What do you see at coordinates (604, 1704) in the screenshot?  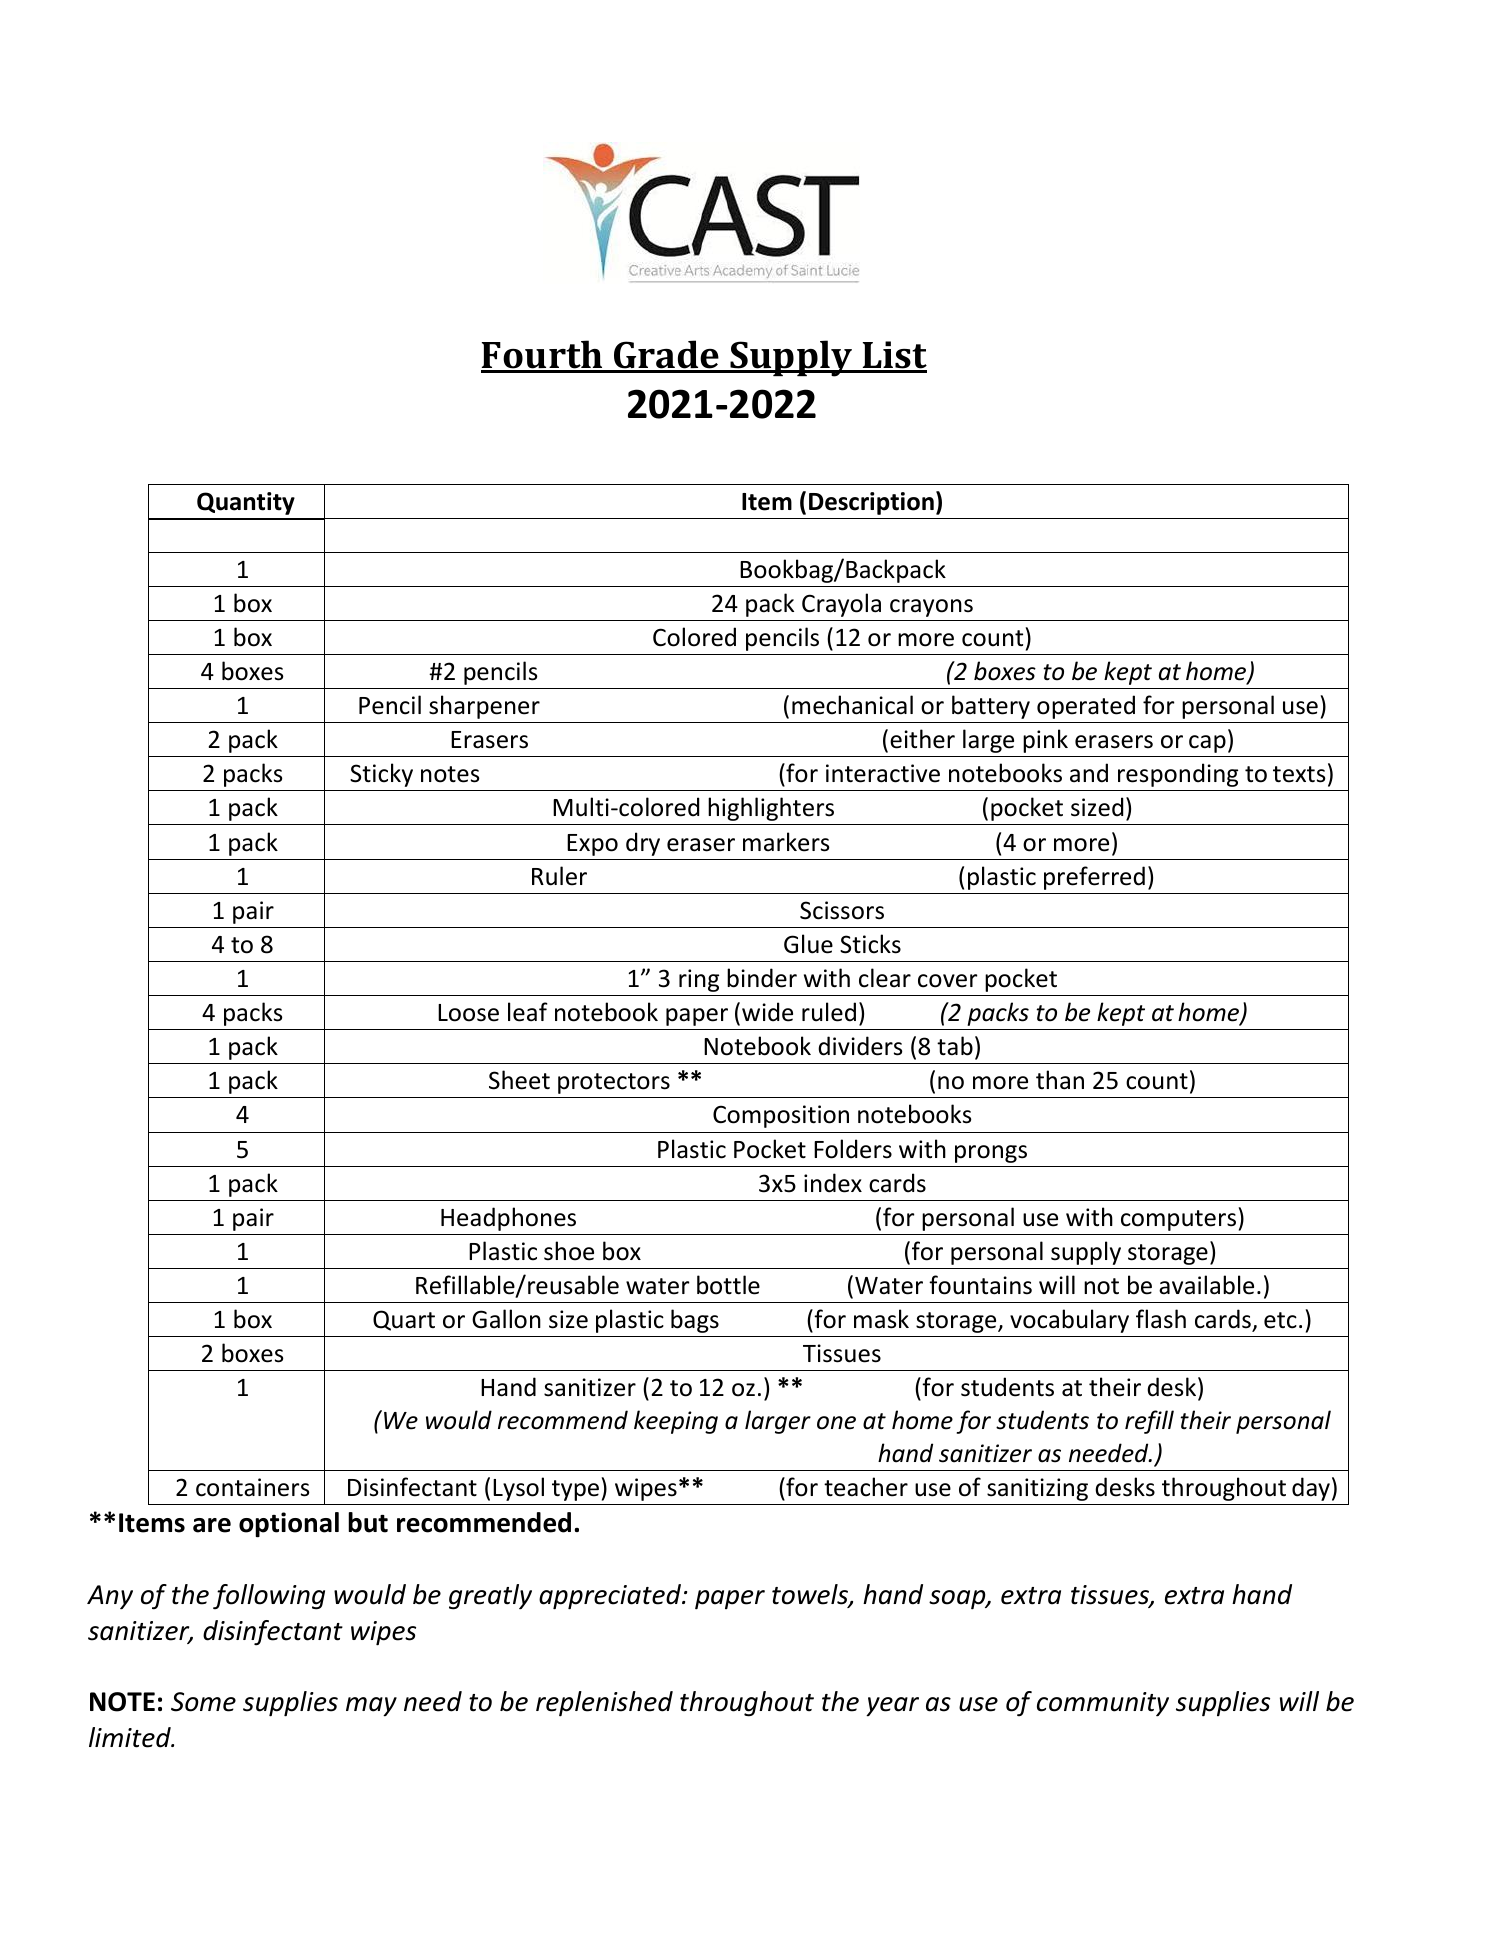 I see `replenished` at bounding box center [604, 1704].
